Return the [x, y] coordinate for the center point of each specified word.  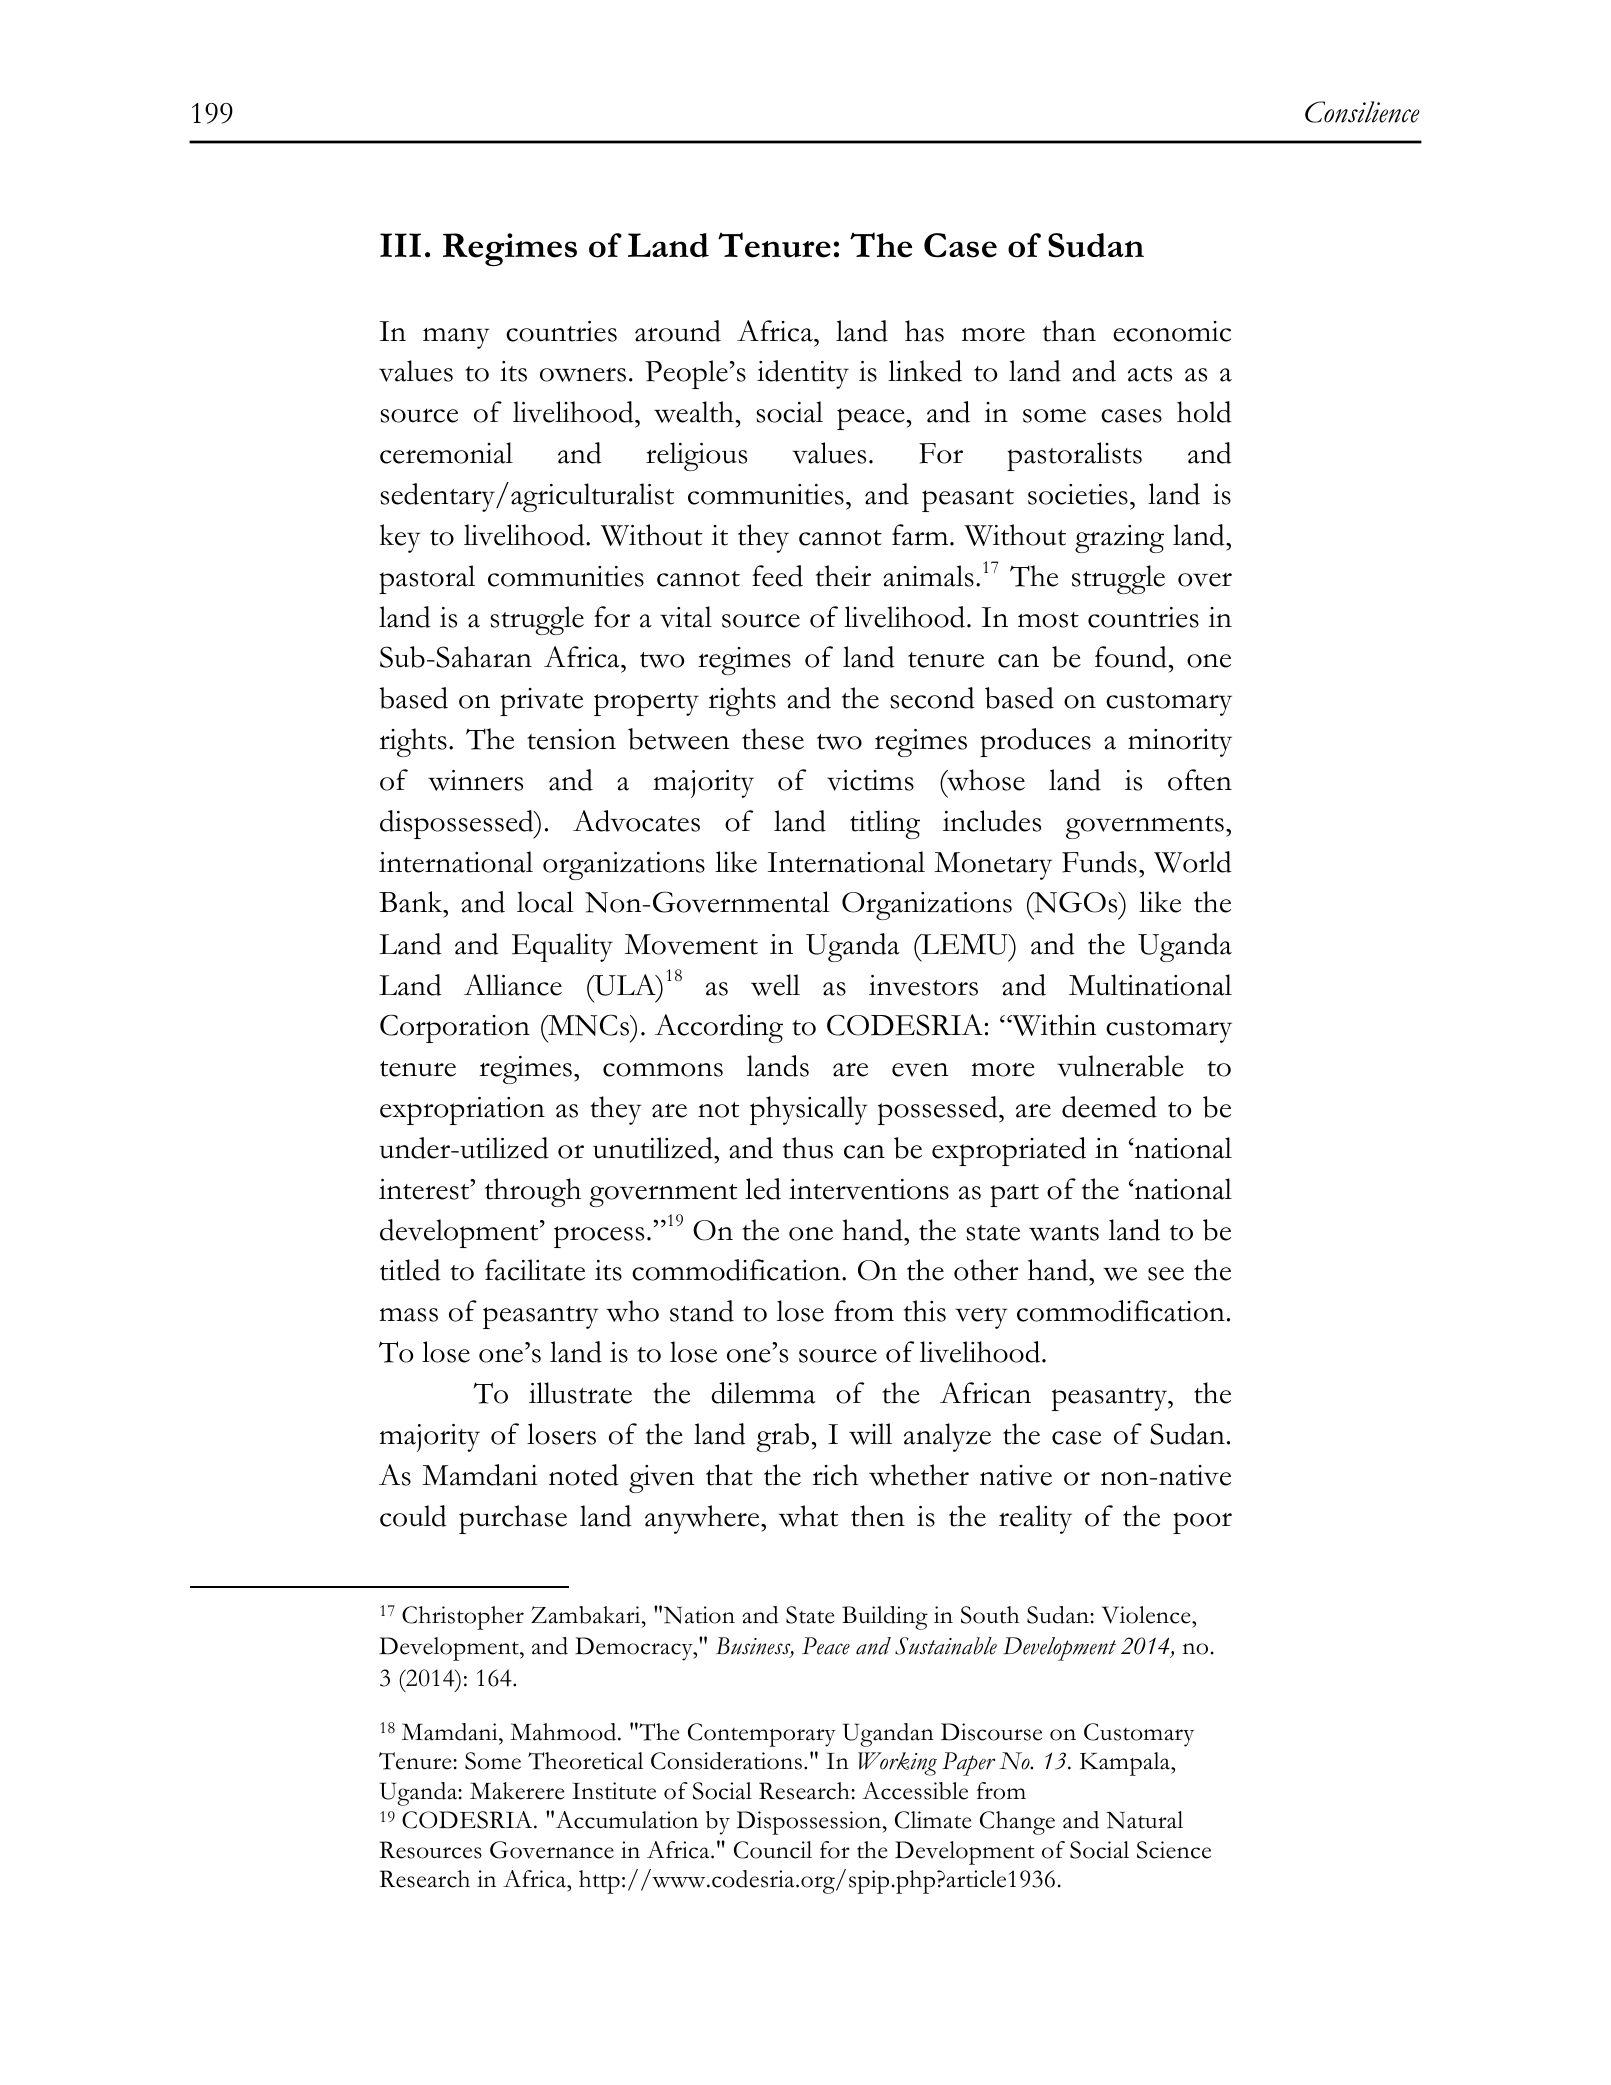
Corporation [455, 1028]
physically [809, 1110]
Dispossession [810, 1823]
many [456, 338]
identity [803, 374]
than [1069, 331]
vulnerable [1120, 1066]
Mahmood [564, 1732]
